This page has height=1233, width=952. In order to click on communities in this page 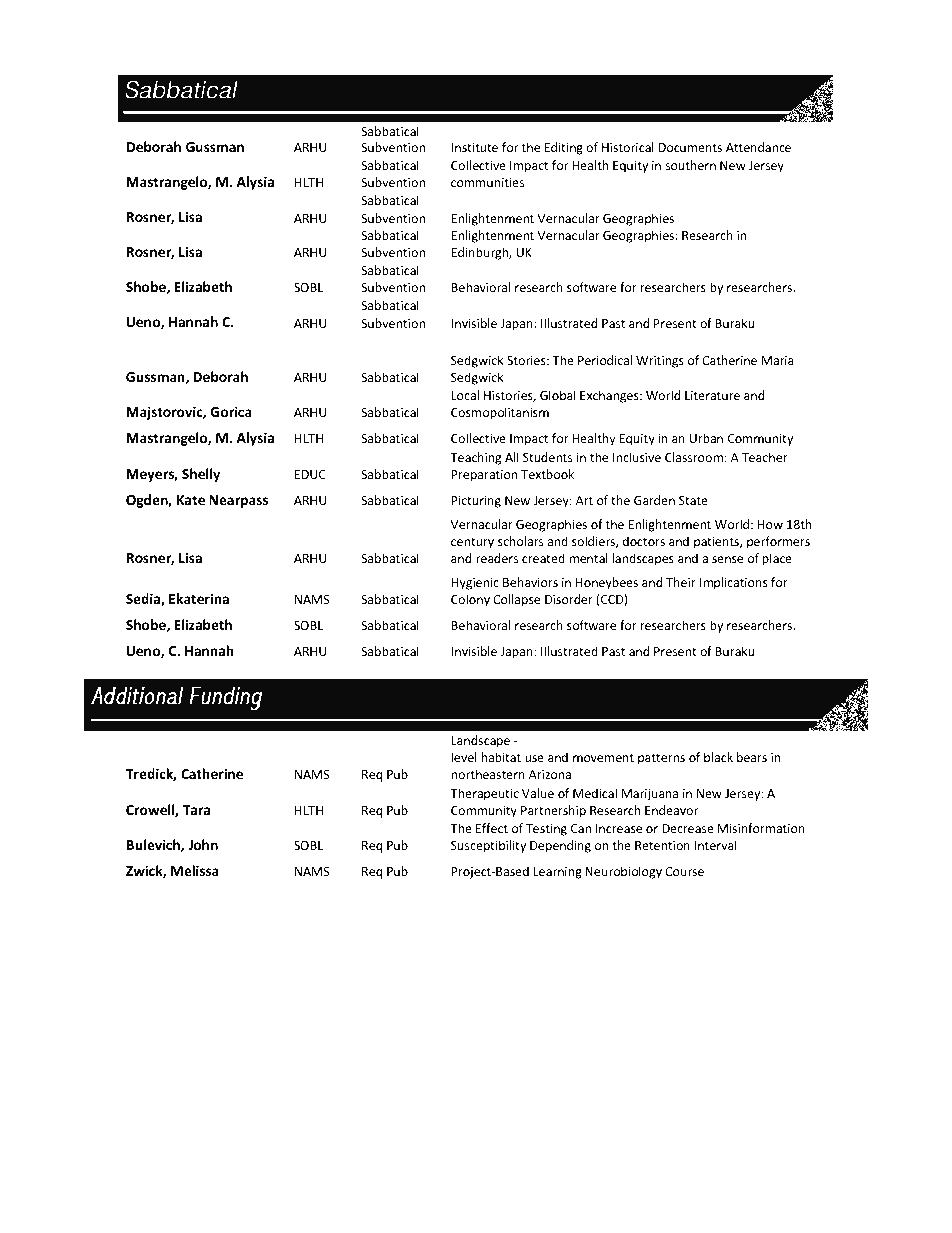, I will do `click(487, 182)`.
